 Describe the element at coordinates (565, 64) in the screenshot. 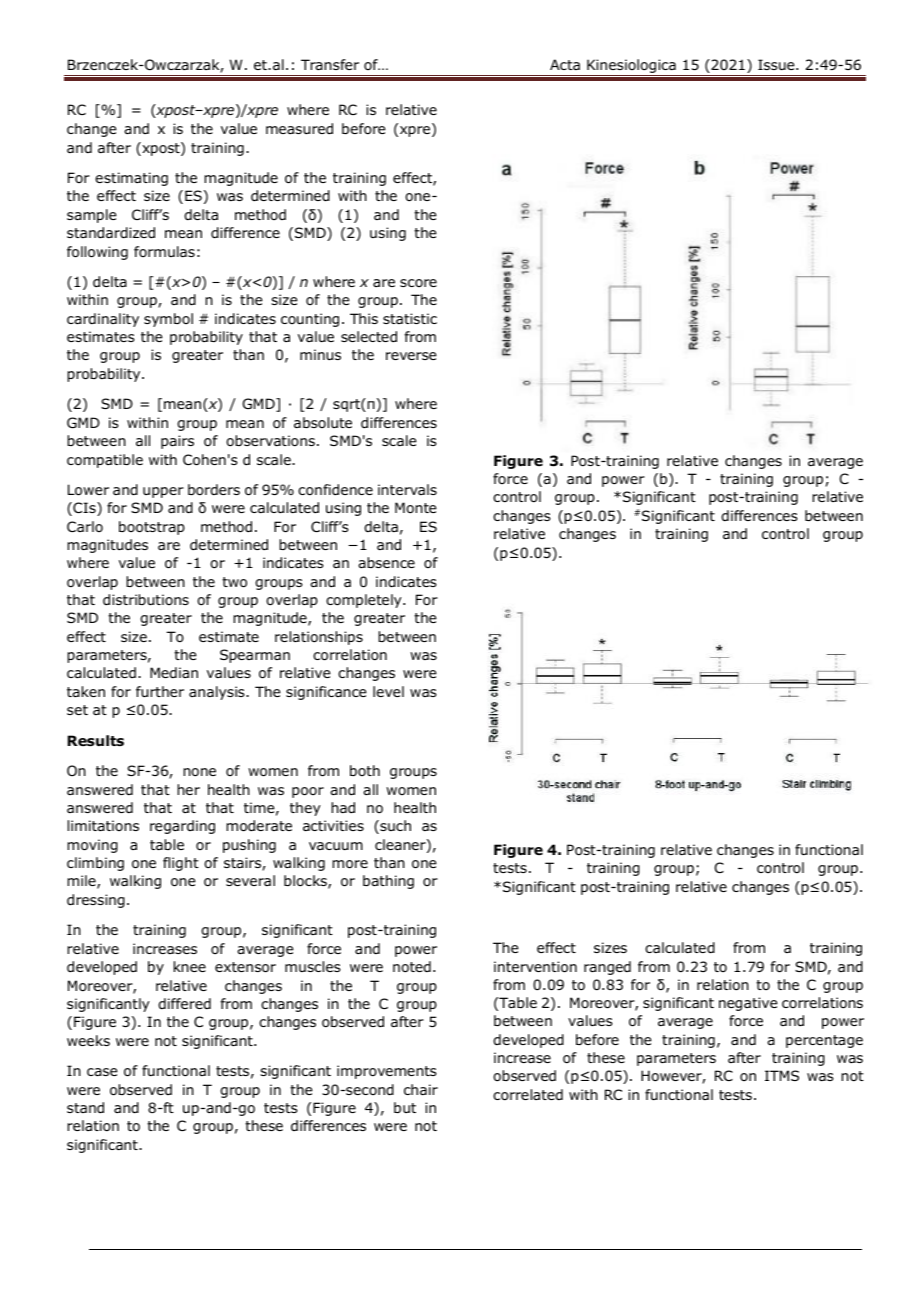

I see `Acta` at that location.
